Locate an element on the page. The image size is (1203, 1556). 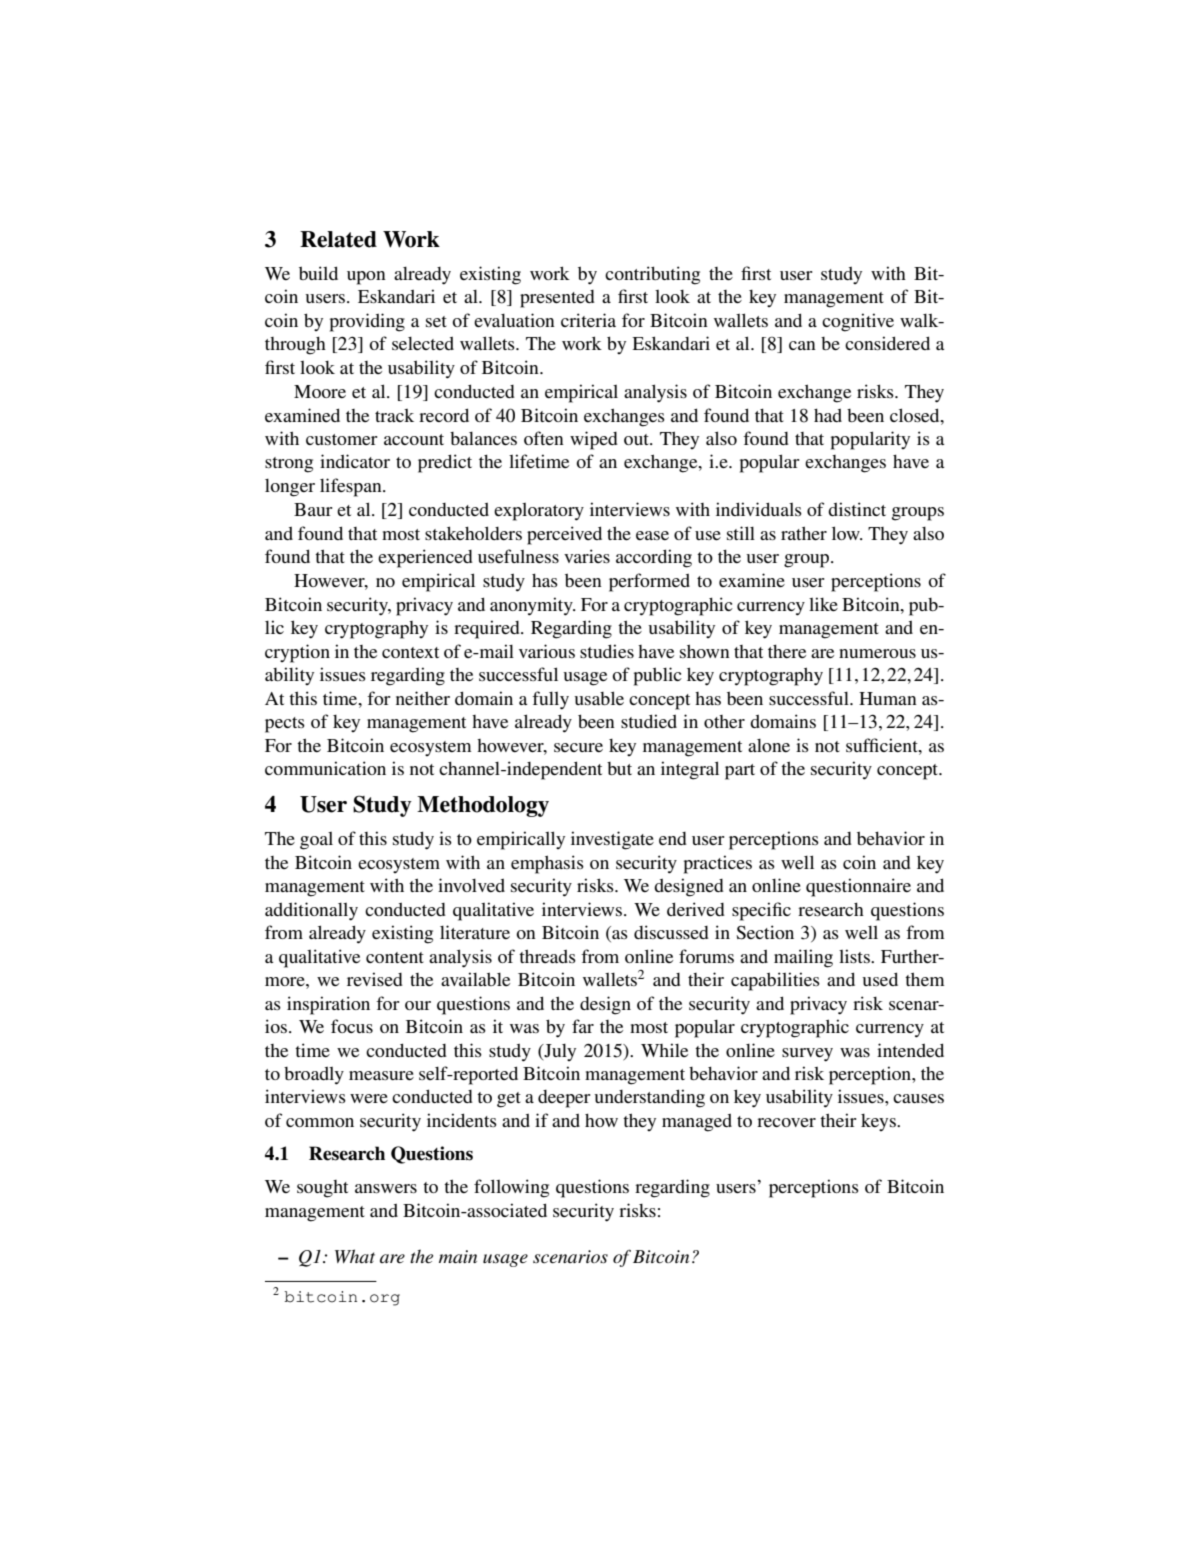
distinct is located at coordinates (857, 509).
